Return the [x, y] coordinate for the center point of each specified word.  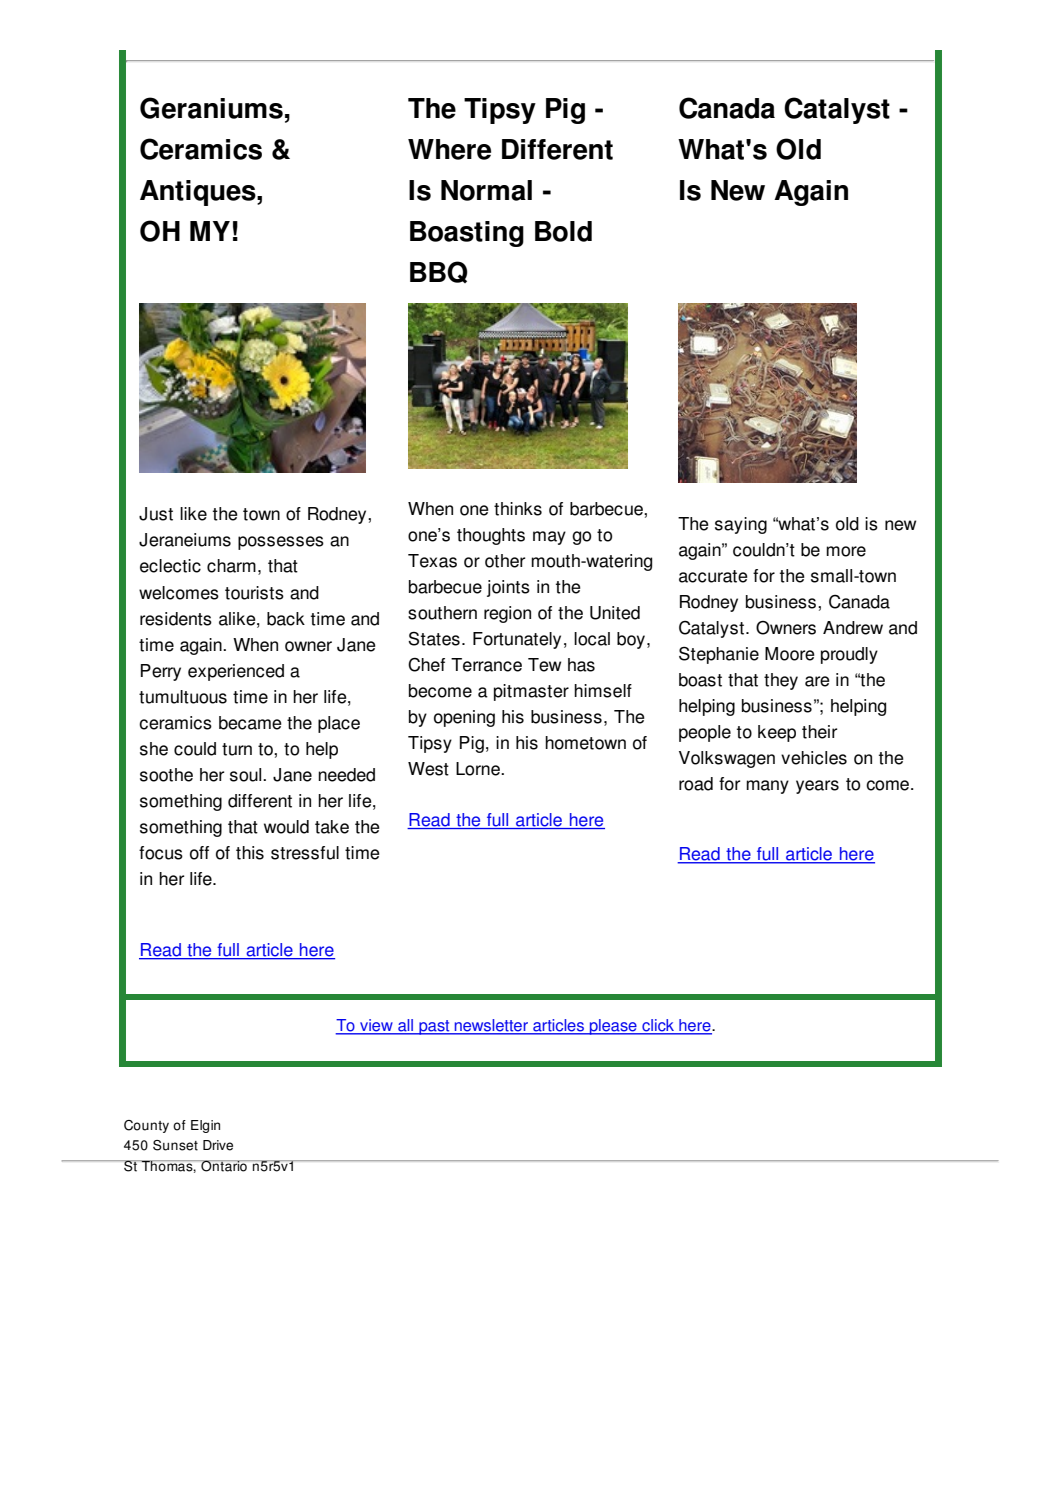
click [658, 1026]
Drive [218, 1145]
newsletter [491, 1026]
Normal [486, 190]
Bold [563, 231]
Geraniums [211, 108]
